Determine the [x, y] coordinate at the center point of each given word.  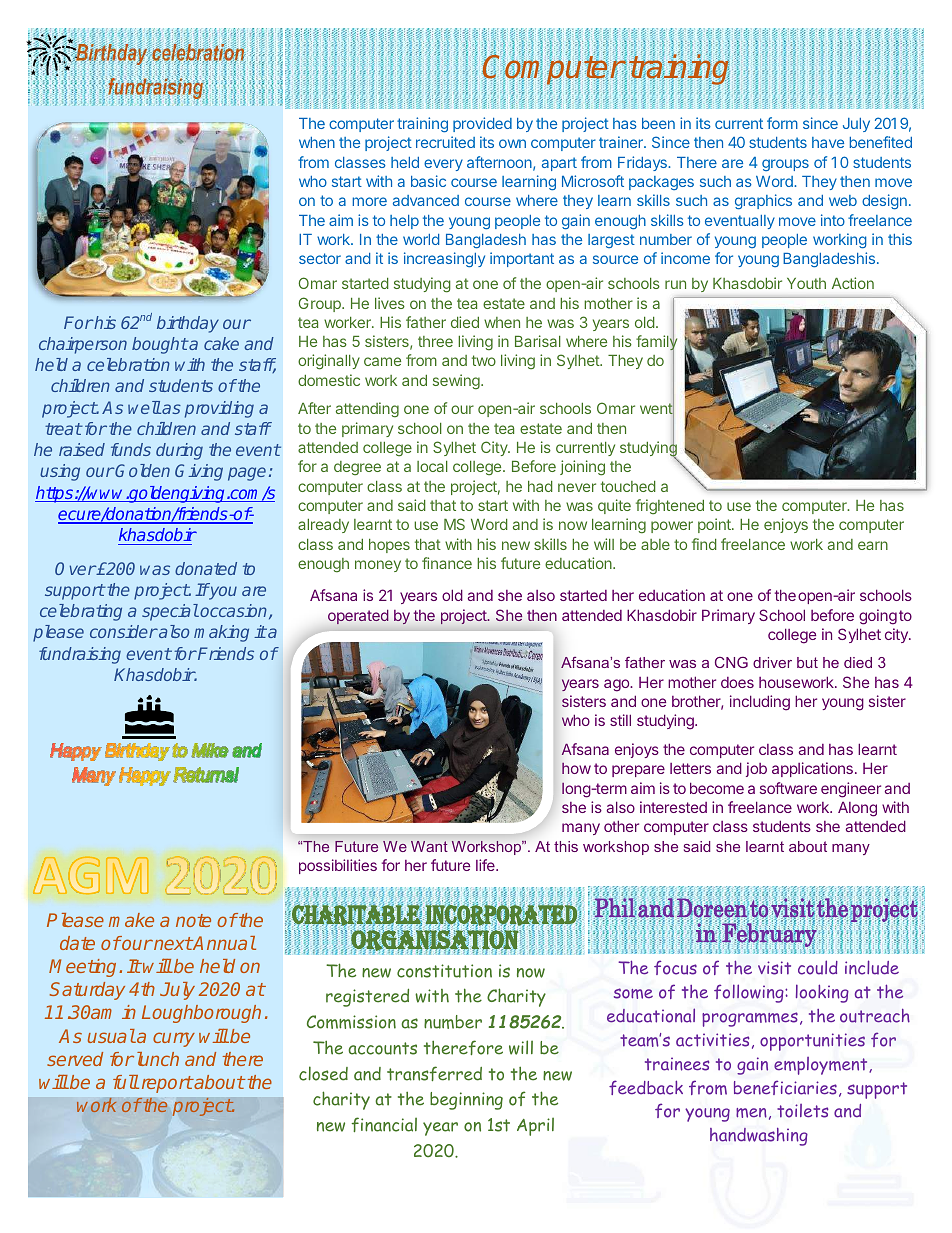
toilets [803, 1111]
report [167, 1084]
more [370, 201]
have [828, 142]
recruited [445, 142]
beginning [466, 1101]
